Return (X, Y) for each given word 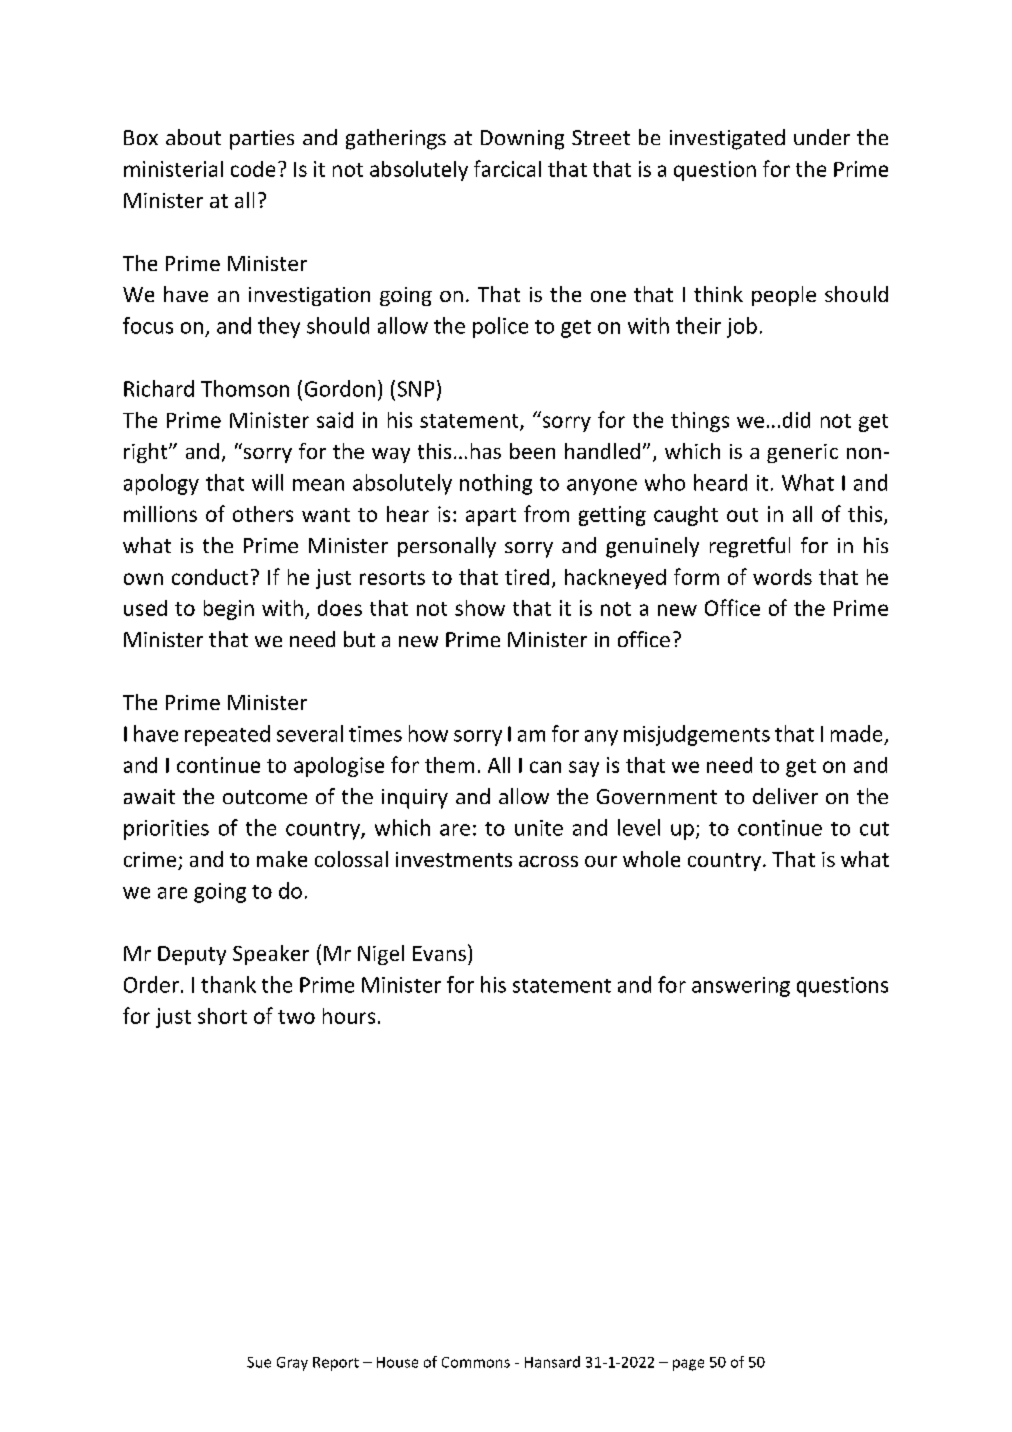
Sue (259, 1362)
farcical (507, 168)
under (822, 137)
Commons (476, 1362)
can (545, 767)
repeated (227, 735)
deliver (785, 796)
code (253, 169)
